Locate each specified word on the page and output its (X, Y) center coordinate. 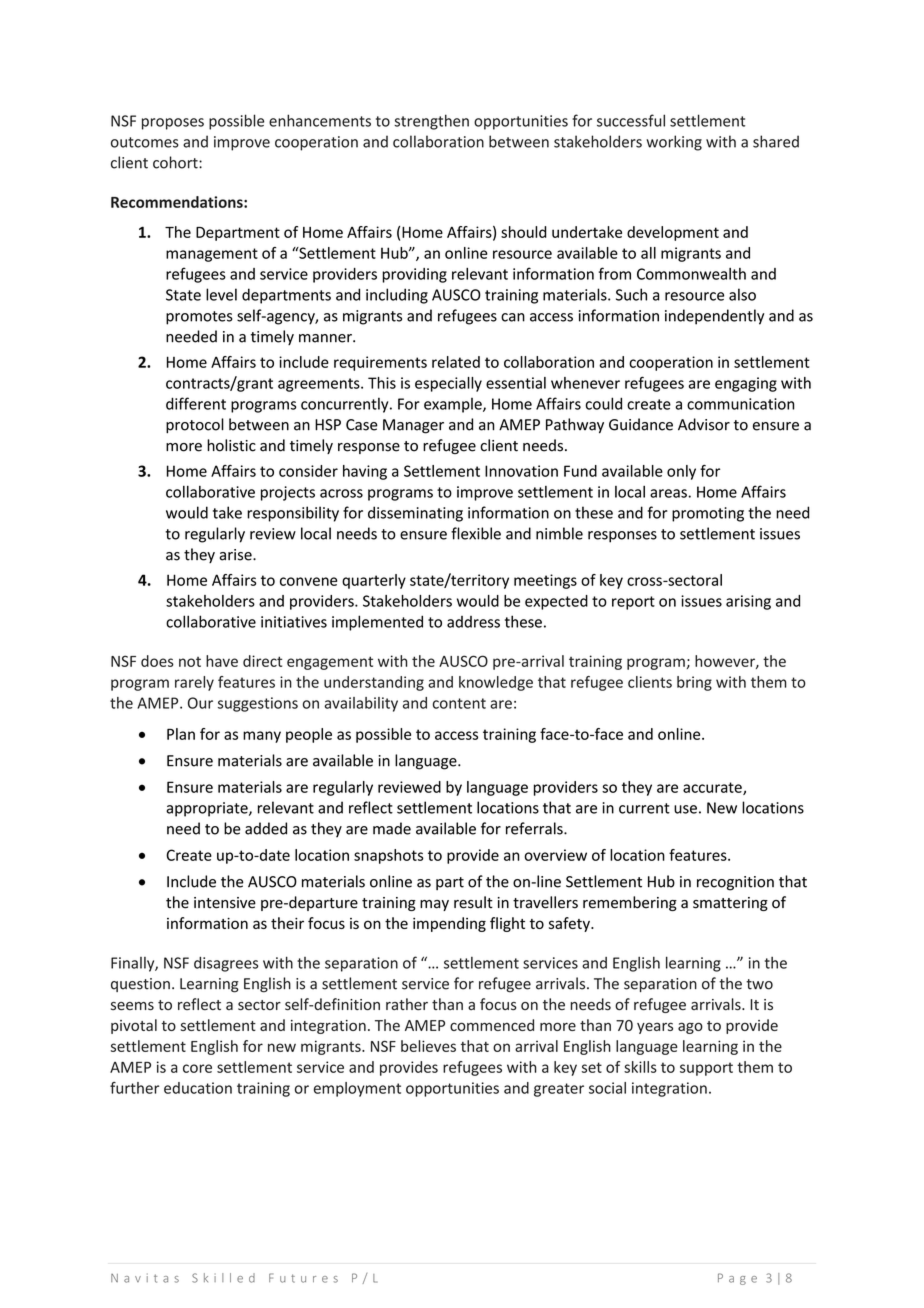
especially (448, 384)
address (473, 622)
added (266, 828)
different (196, 403)
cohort (176, 162)
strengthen (431, 122)
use (685, 809)
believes (428, 1046)
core (197, 1068)
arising (748, 602)
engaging (746, 384)
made (392, 828)
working (674, 143)
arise (237, 555)
